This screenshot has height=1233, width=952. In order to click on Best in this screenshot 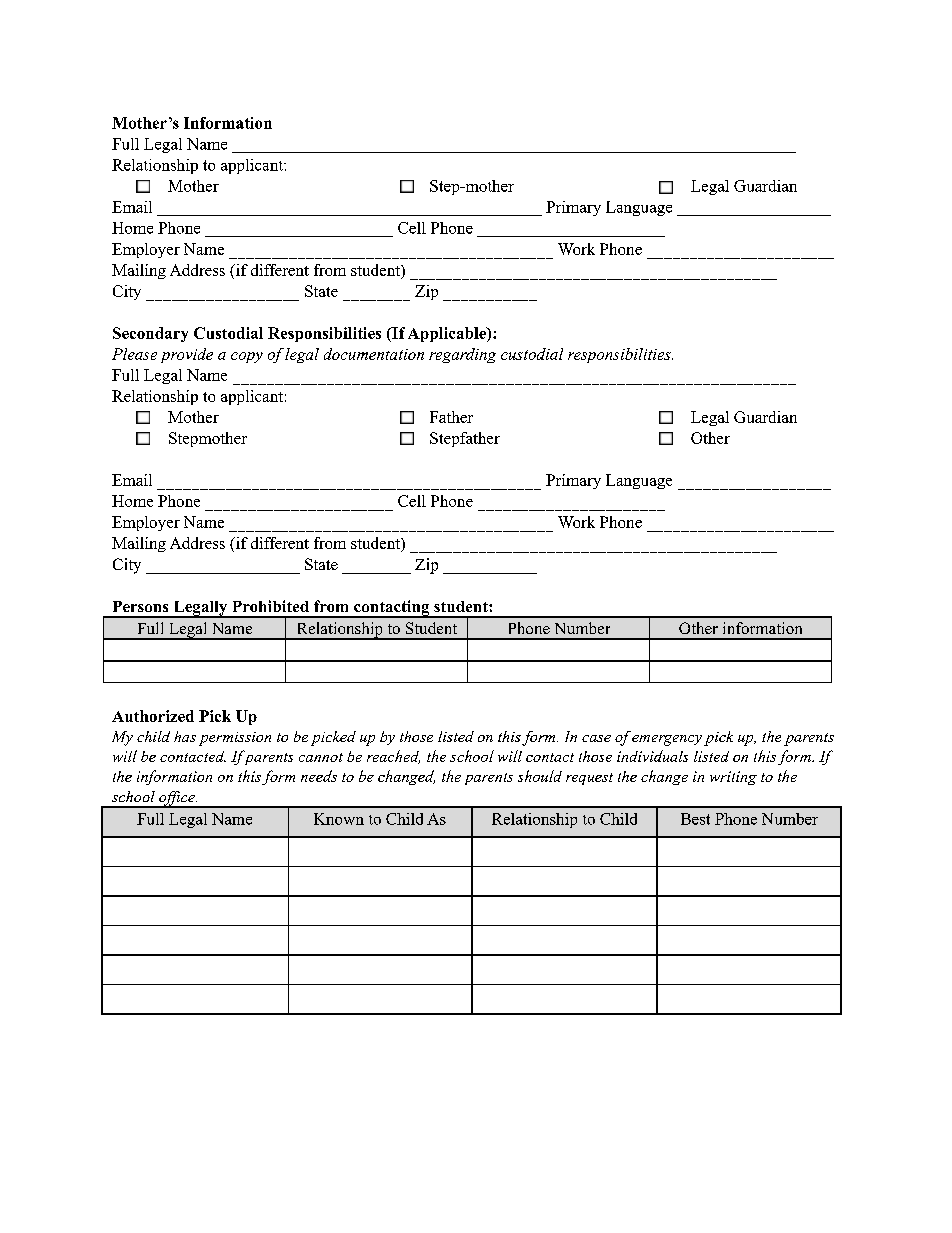, I will do `click(695, 819)`.
